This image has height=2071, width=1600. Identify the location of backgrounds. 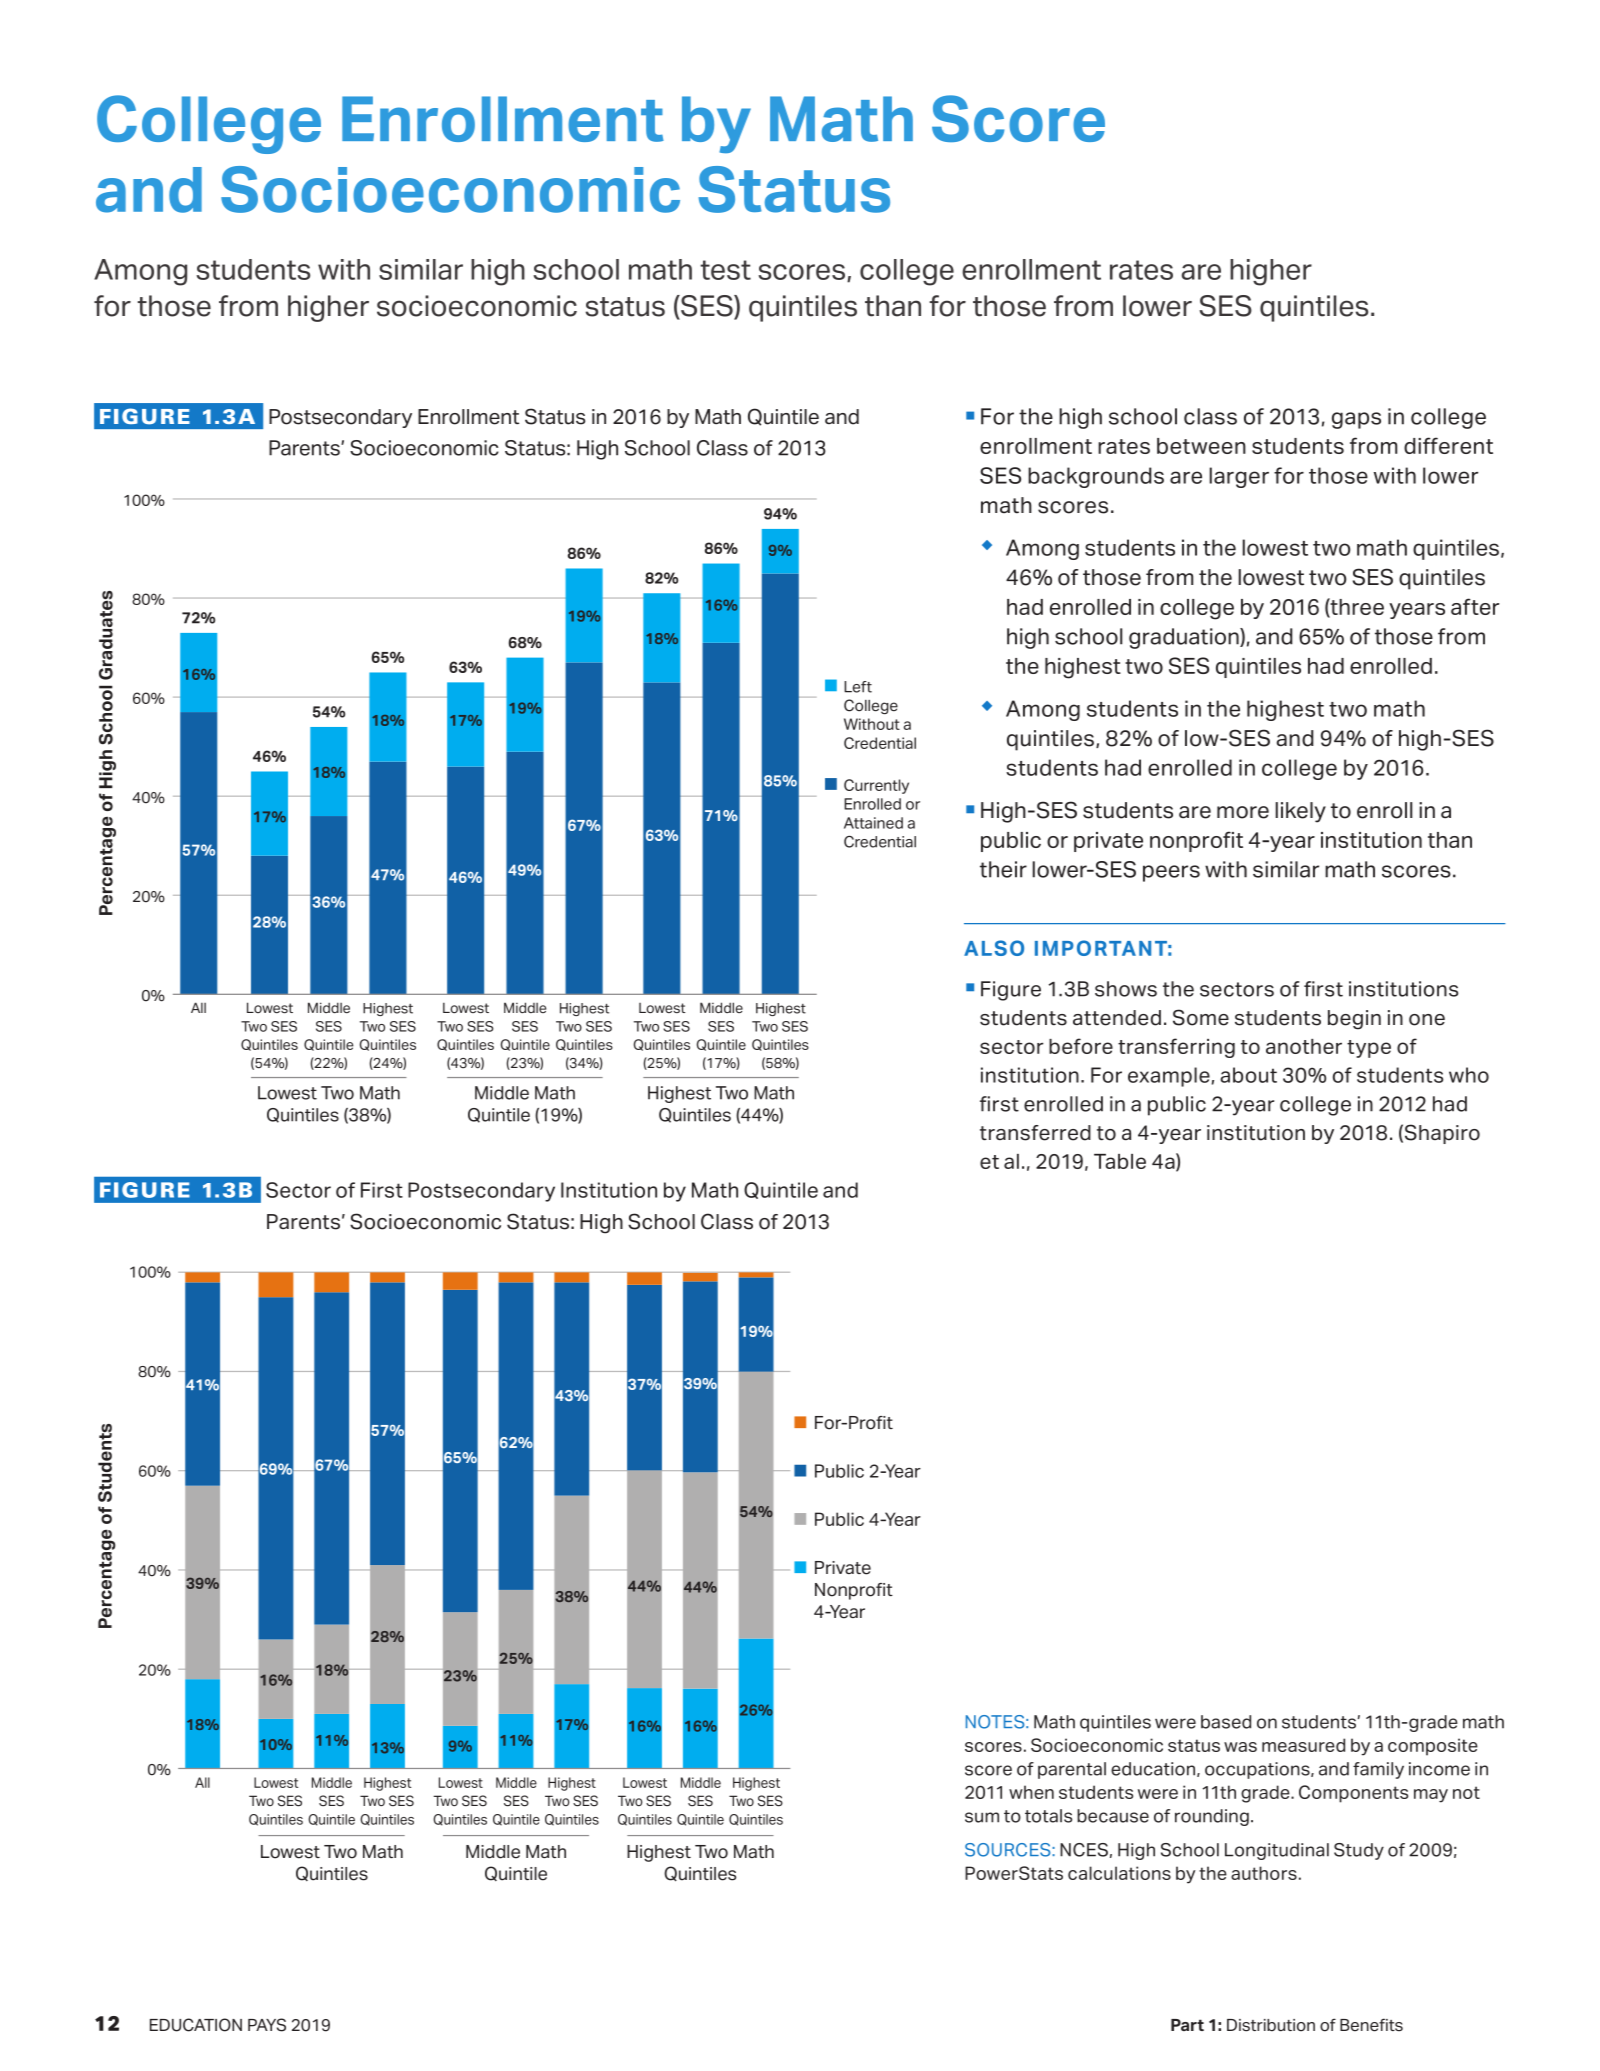
(1096, 477).
